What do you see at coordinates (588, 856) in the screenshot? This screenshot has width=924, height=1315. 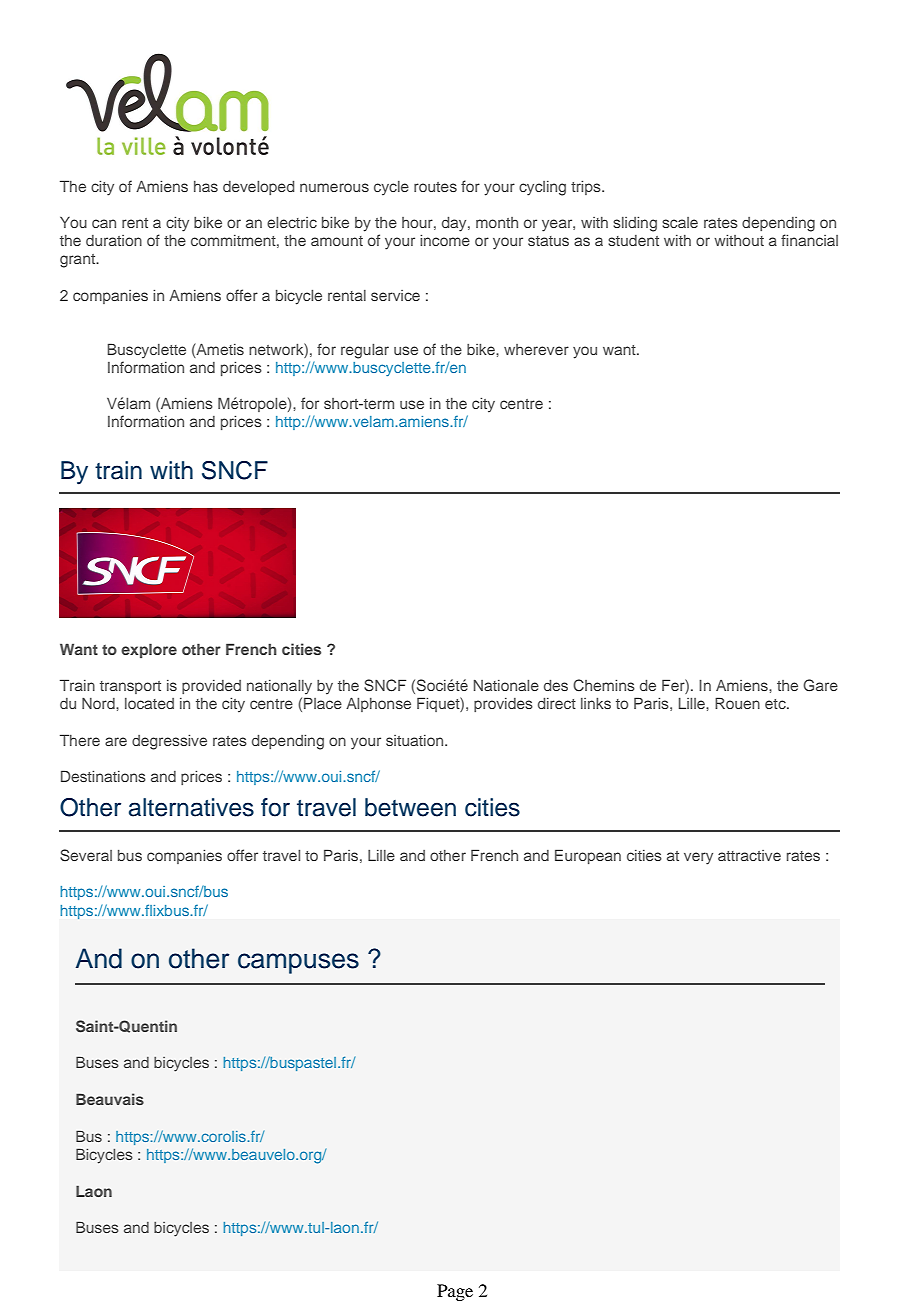 I see `European` at bounding box center [588, 856].
